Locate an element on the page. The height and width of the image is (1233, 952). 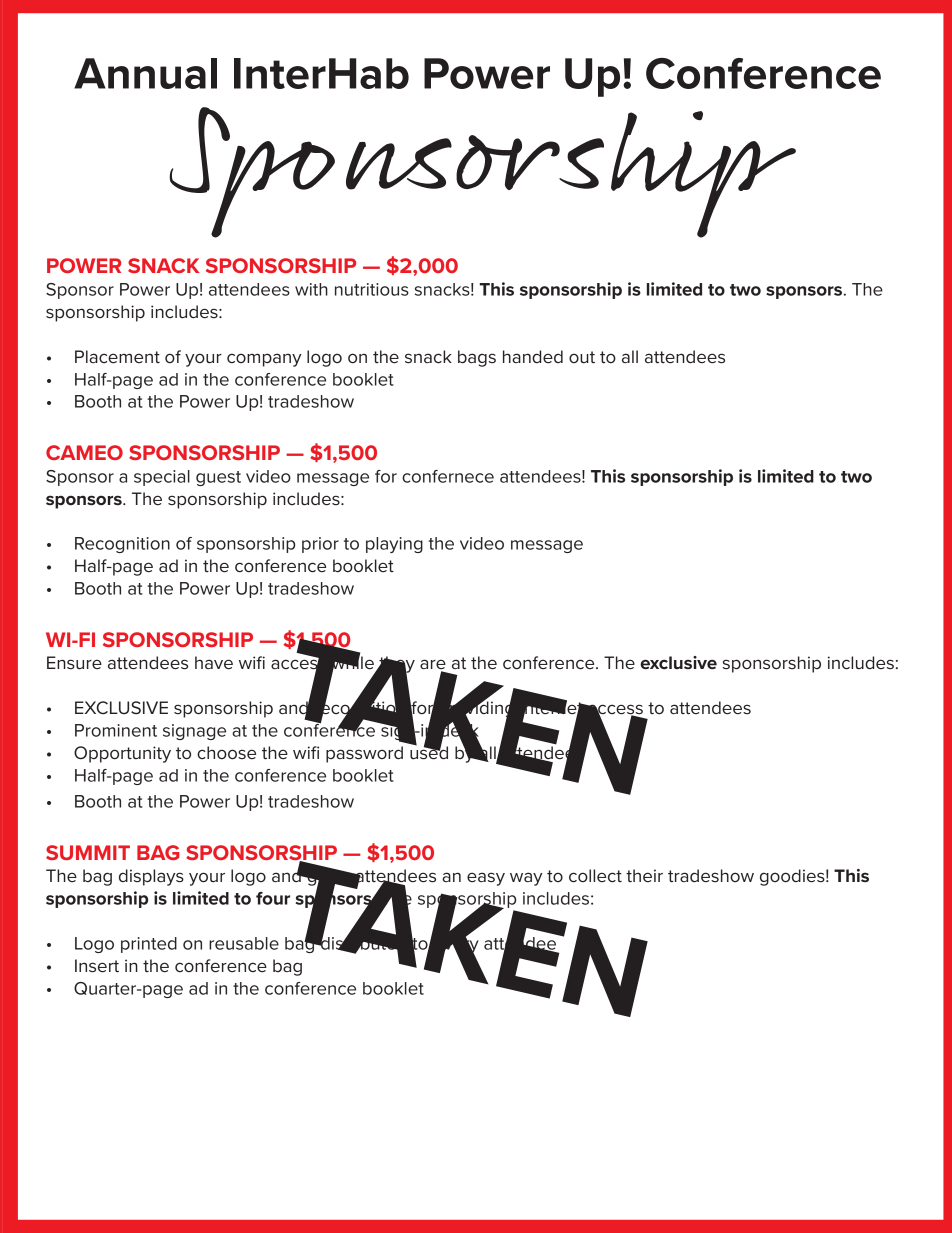
special is located at coordinates (162, 478).
